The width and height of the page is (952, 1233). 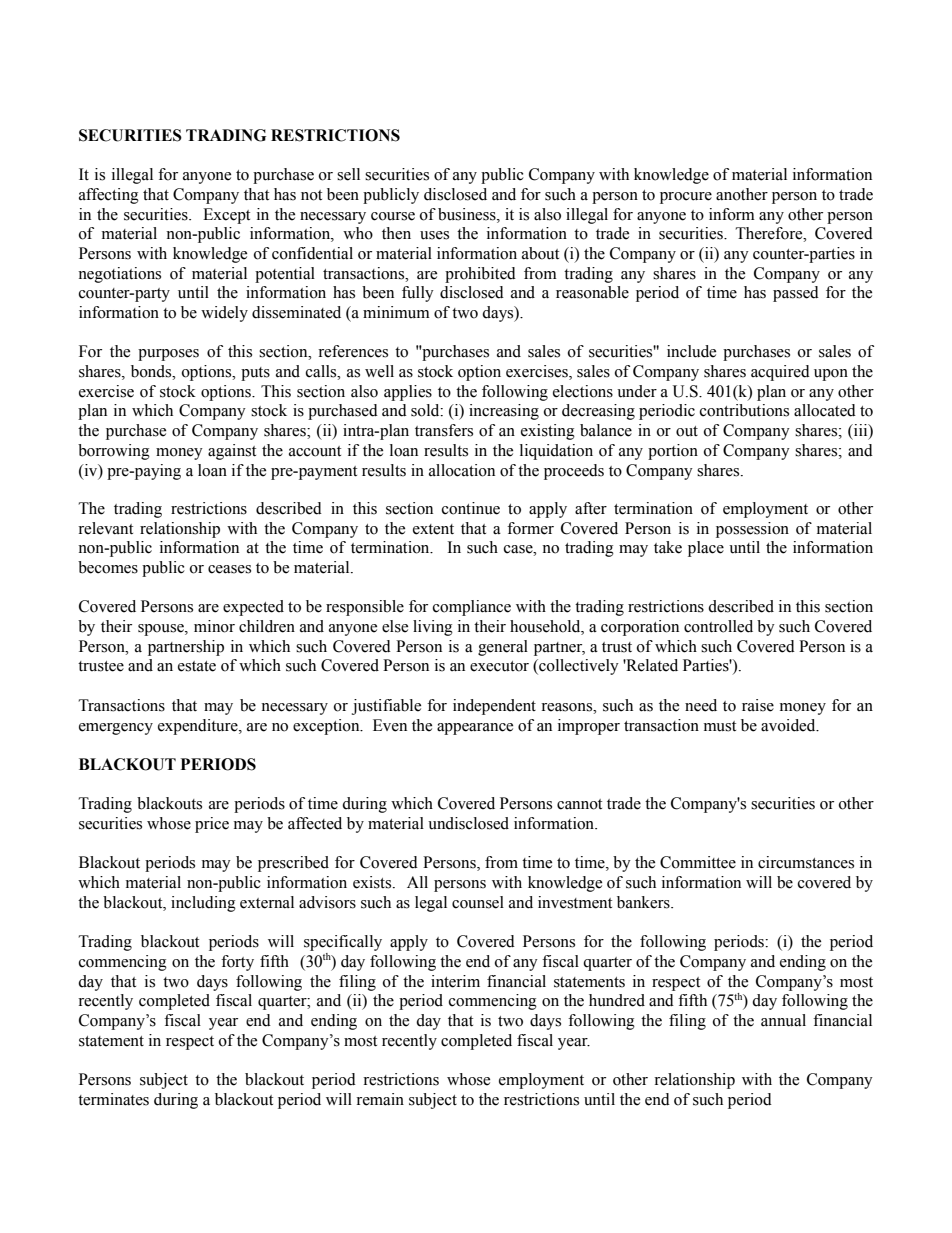 I want to click on controlled, so click(x=718, y=626).
